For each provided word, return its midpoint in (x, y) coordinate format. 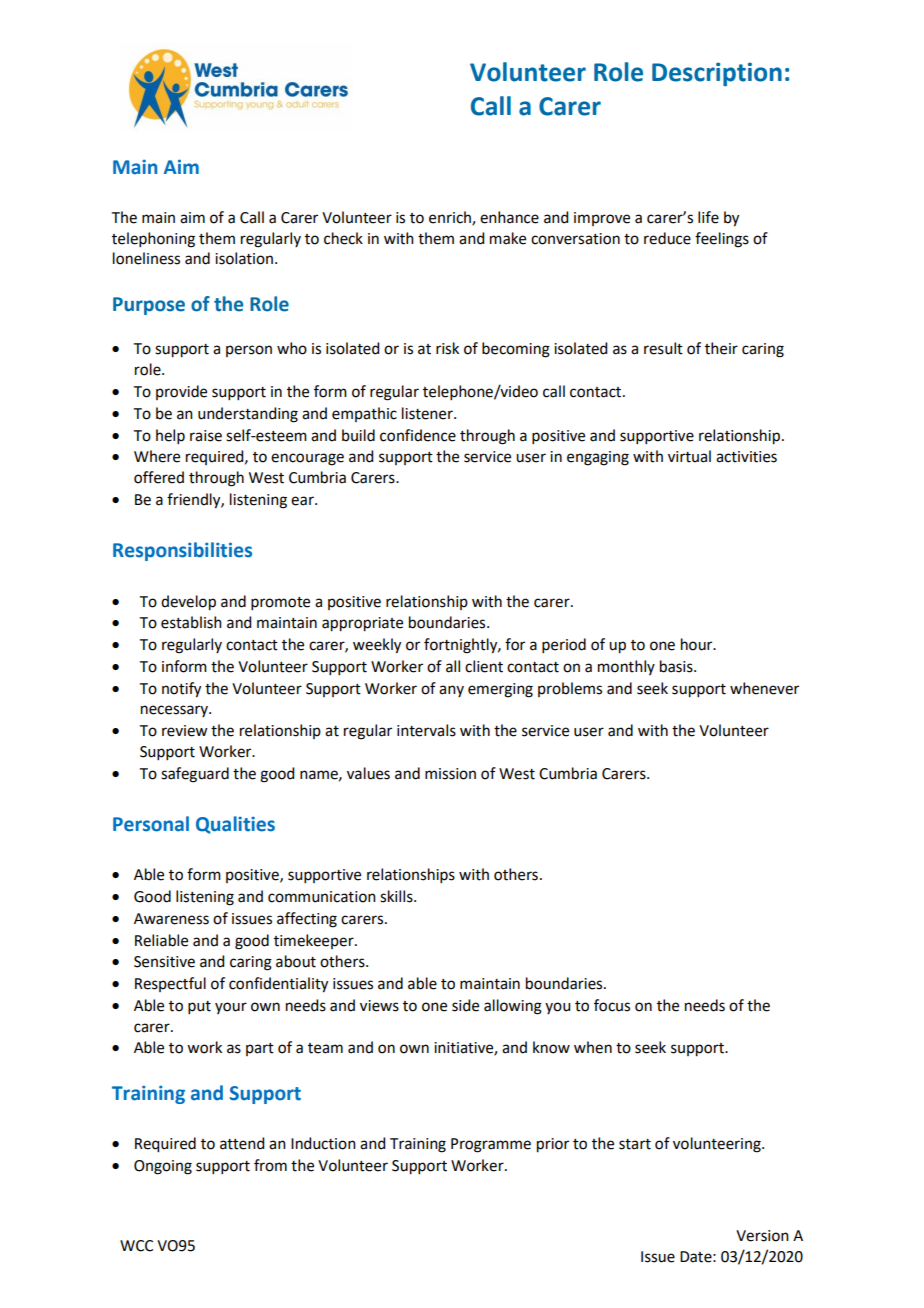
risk (447, 348)
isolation (244, 258)
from (270, 1165)
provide (181, 392)
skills (397, 896)
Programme (491, 1145)
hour (698, 644)
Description (717, 74)
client (484, 666)
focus (612, 1005)
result (663, 348)
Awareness (171, 919)
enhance (509, 217)
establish (191, 622)
